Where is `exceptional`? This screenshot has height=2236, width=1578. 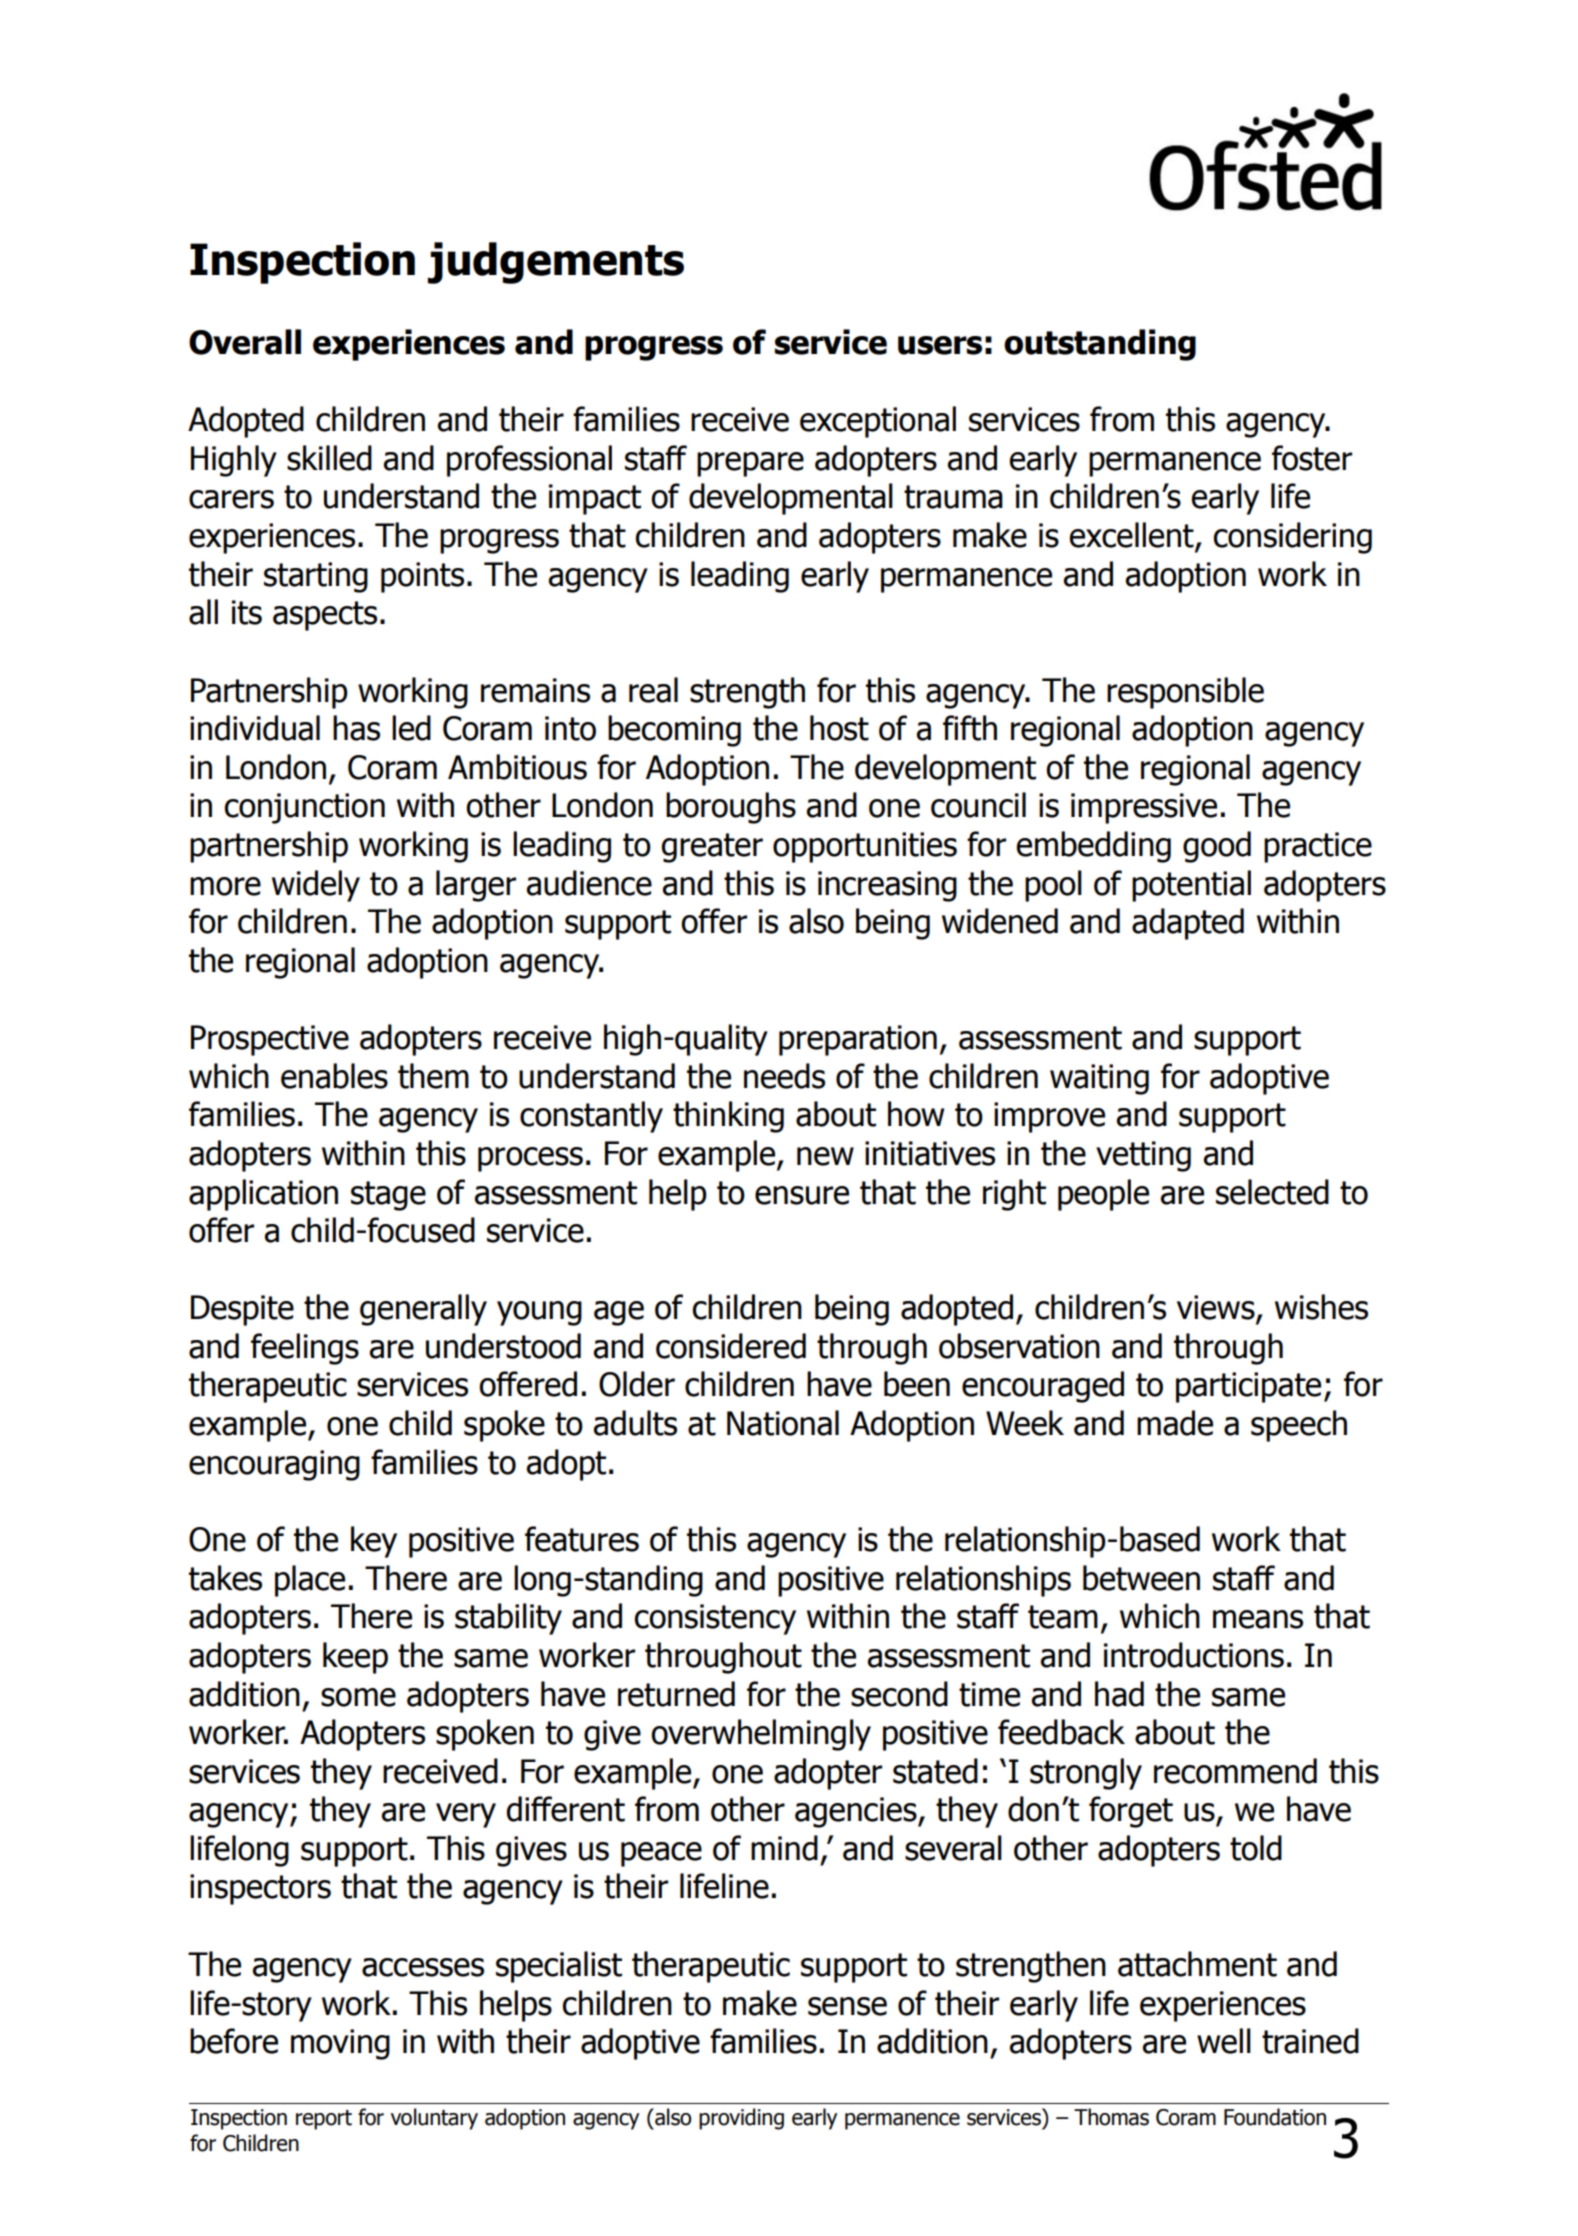
exceptional is located at coordinates (878, 422).
